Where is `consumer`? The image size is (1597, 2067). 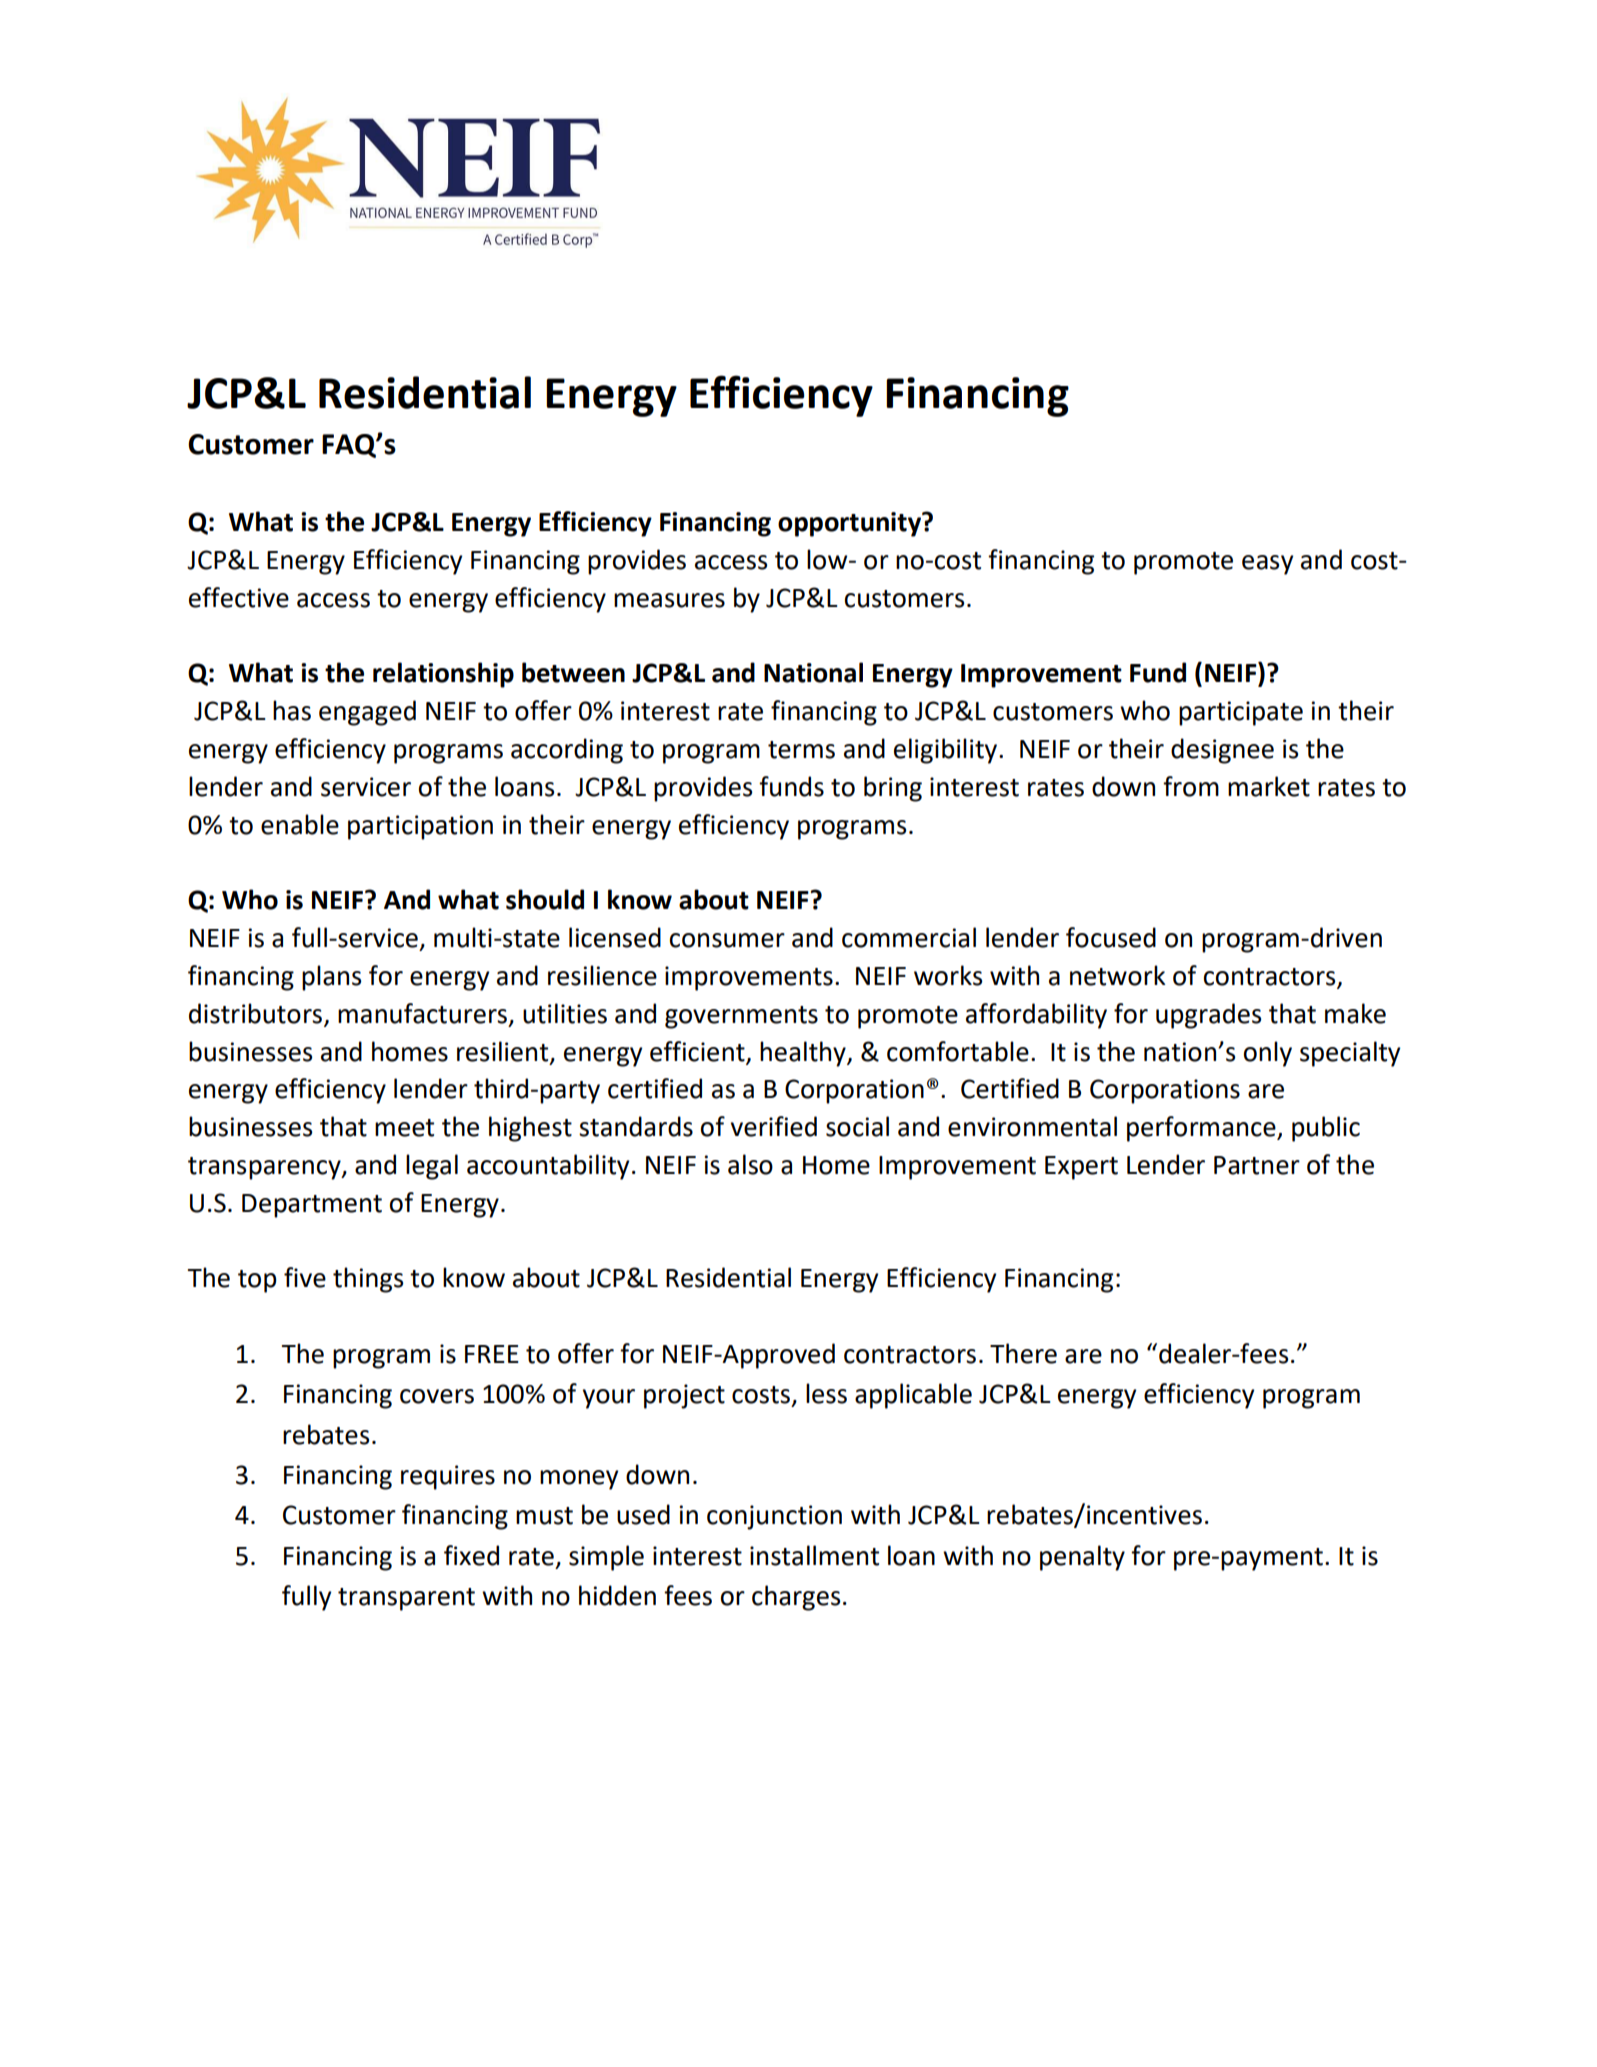 consumer is located at coordinates (727, 940).
